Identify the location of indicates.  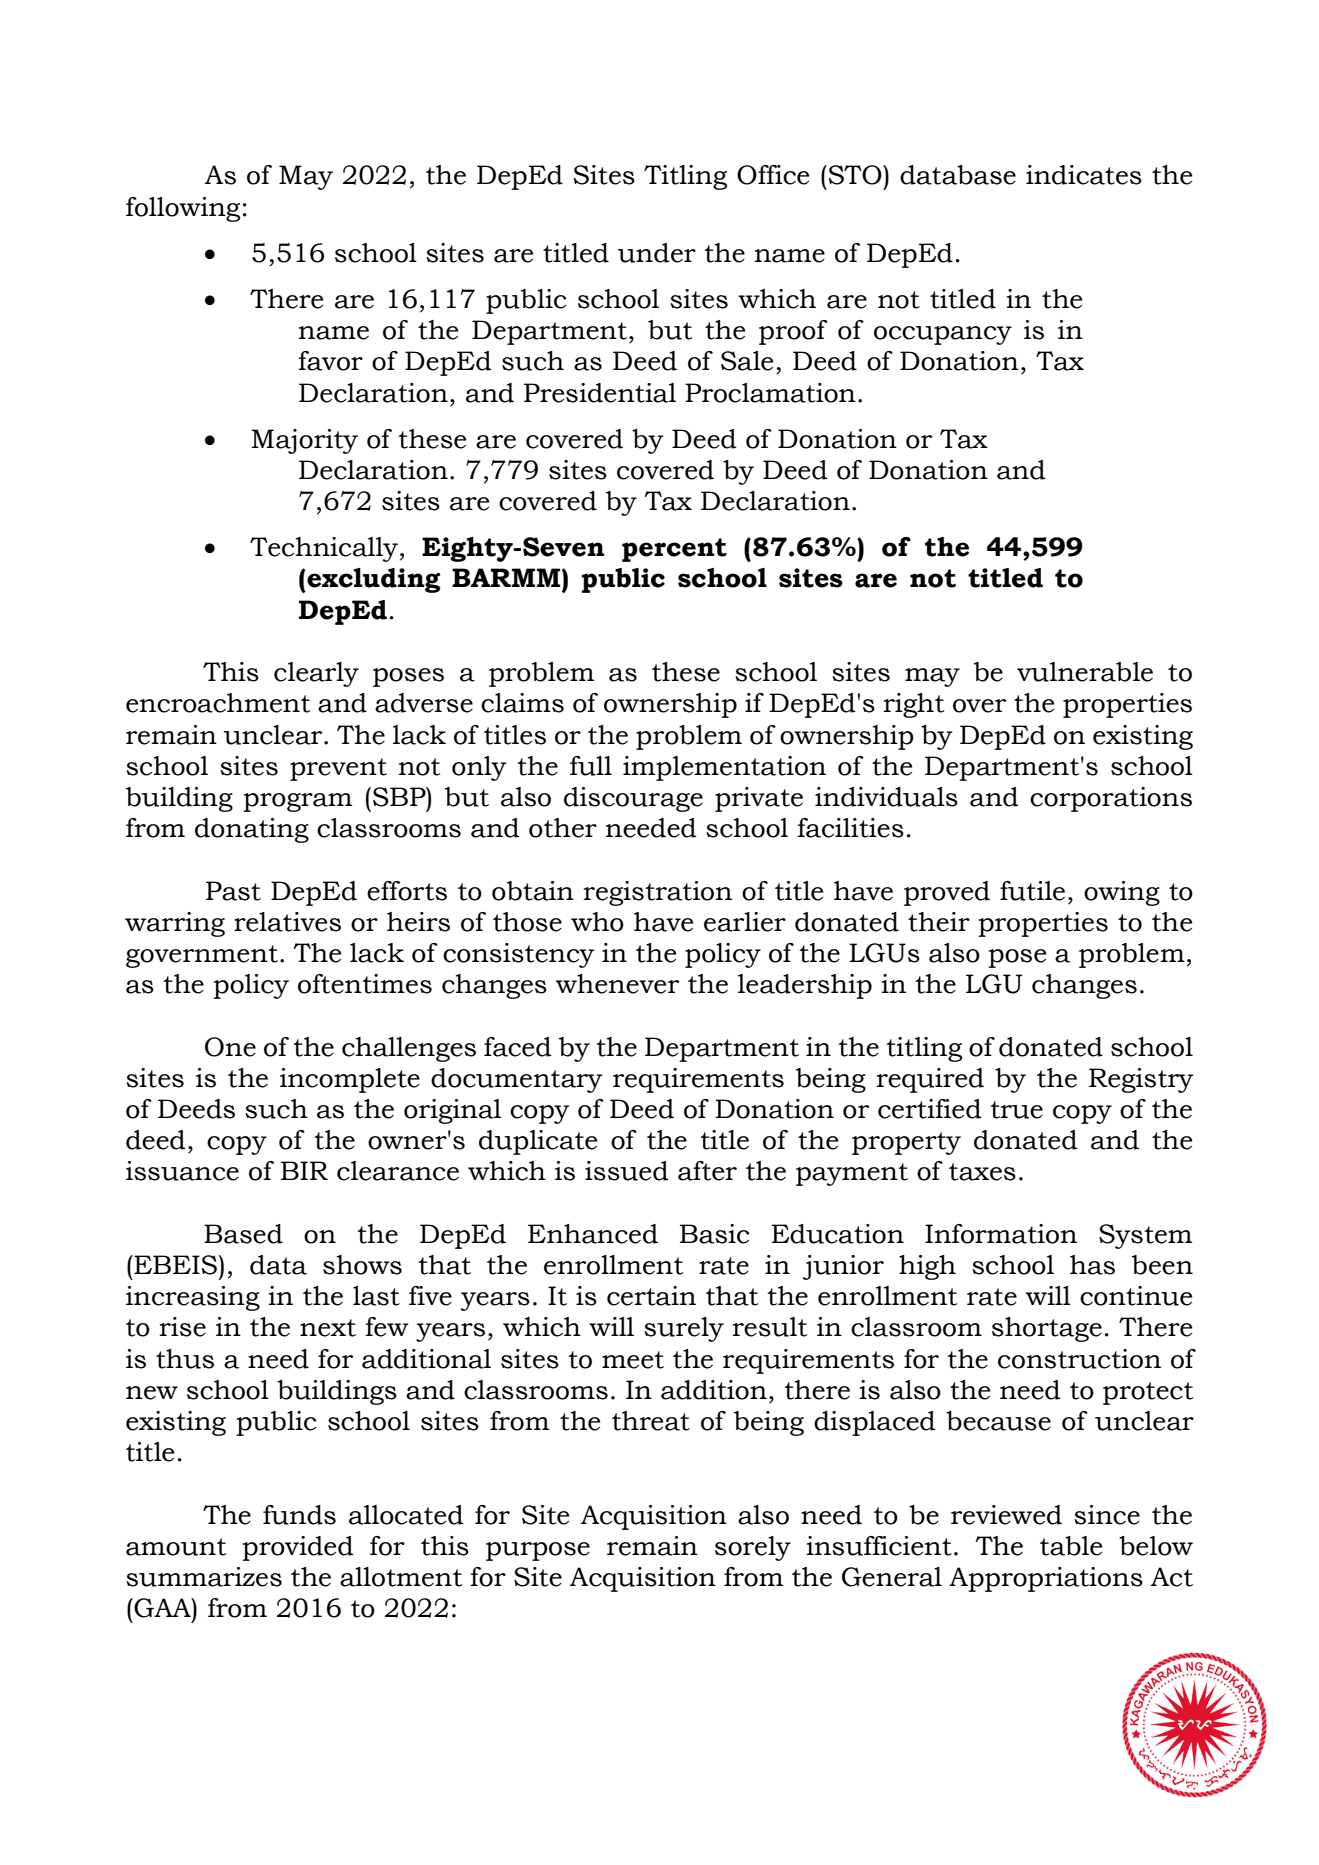
(1084, 175).
